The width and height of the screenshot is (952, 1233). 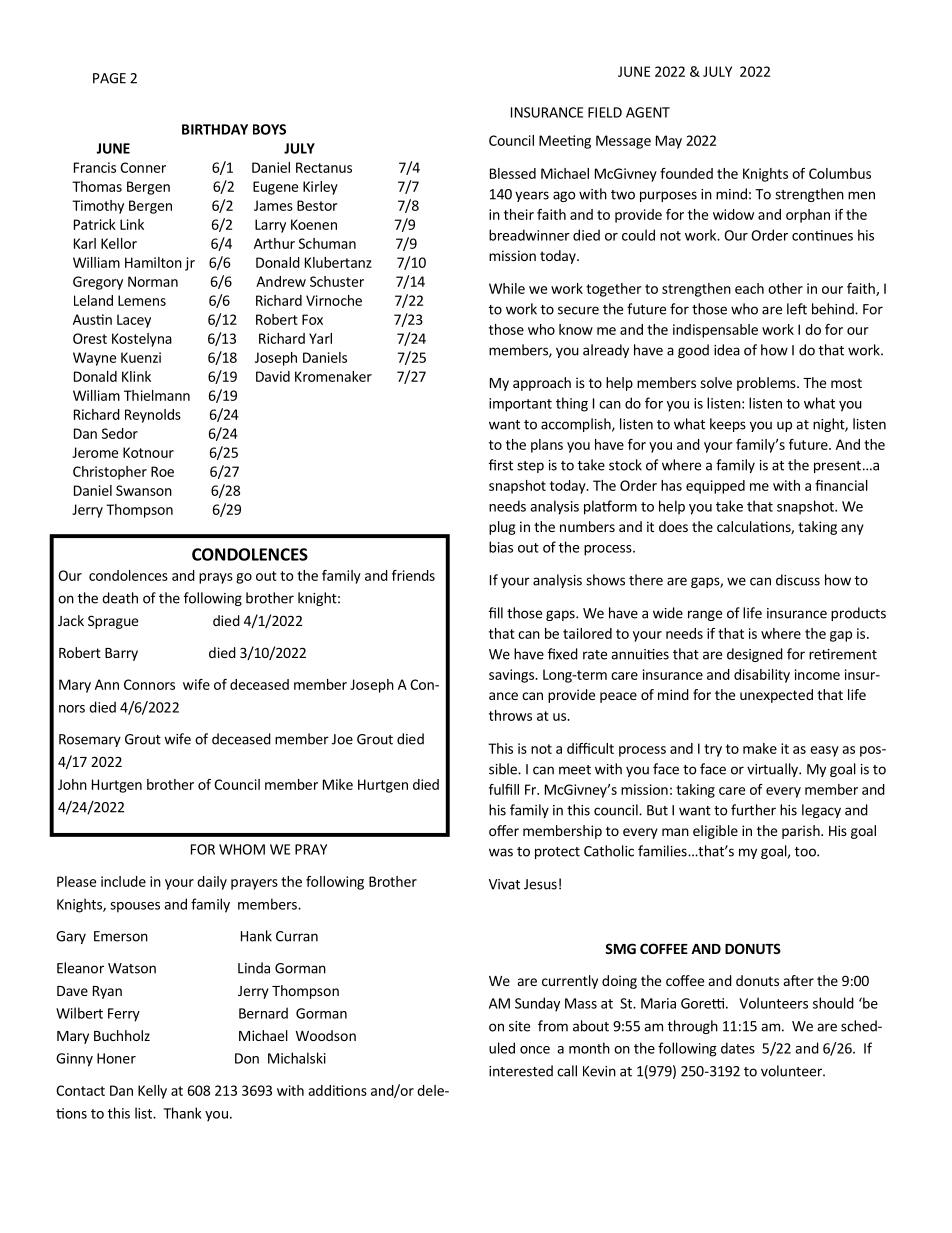 What do you see at coordinates (727, 350) in the screenshot?
I see `idea` at bounding box center [727, 350].
